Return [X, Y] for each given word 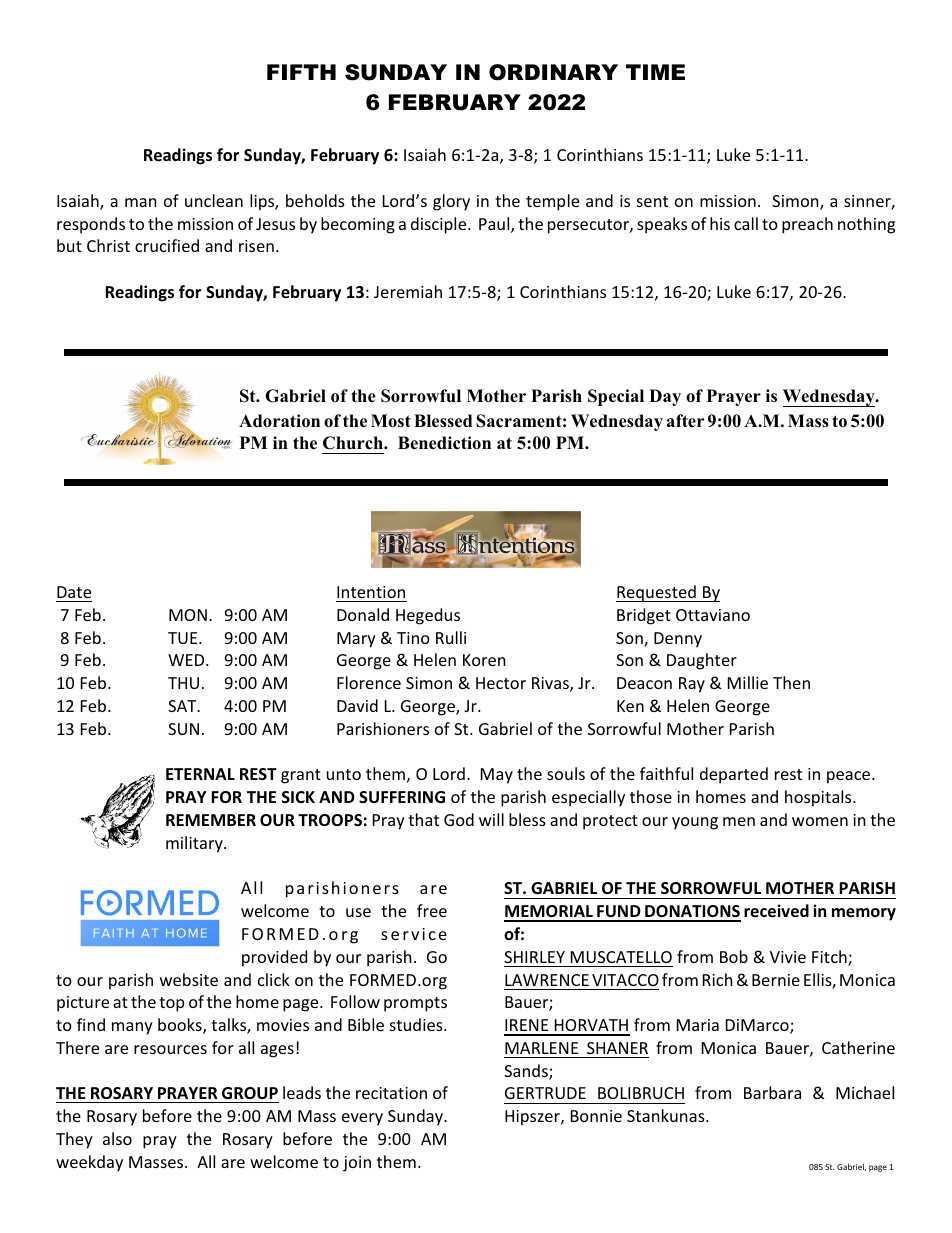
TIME [655, 72]
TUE [184, 638]
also [117, 1138]
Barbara [772, 1092]
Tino [413, 638]
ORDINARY [553, 72]
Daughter [702, 661]
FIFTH [301, 72]
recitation [391, 1093]
